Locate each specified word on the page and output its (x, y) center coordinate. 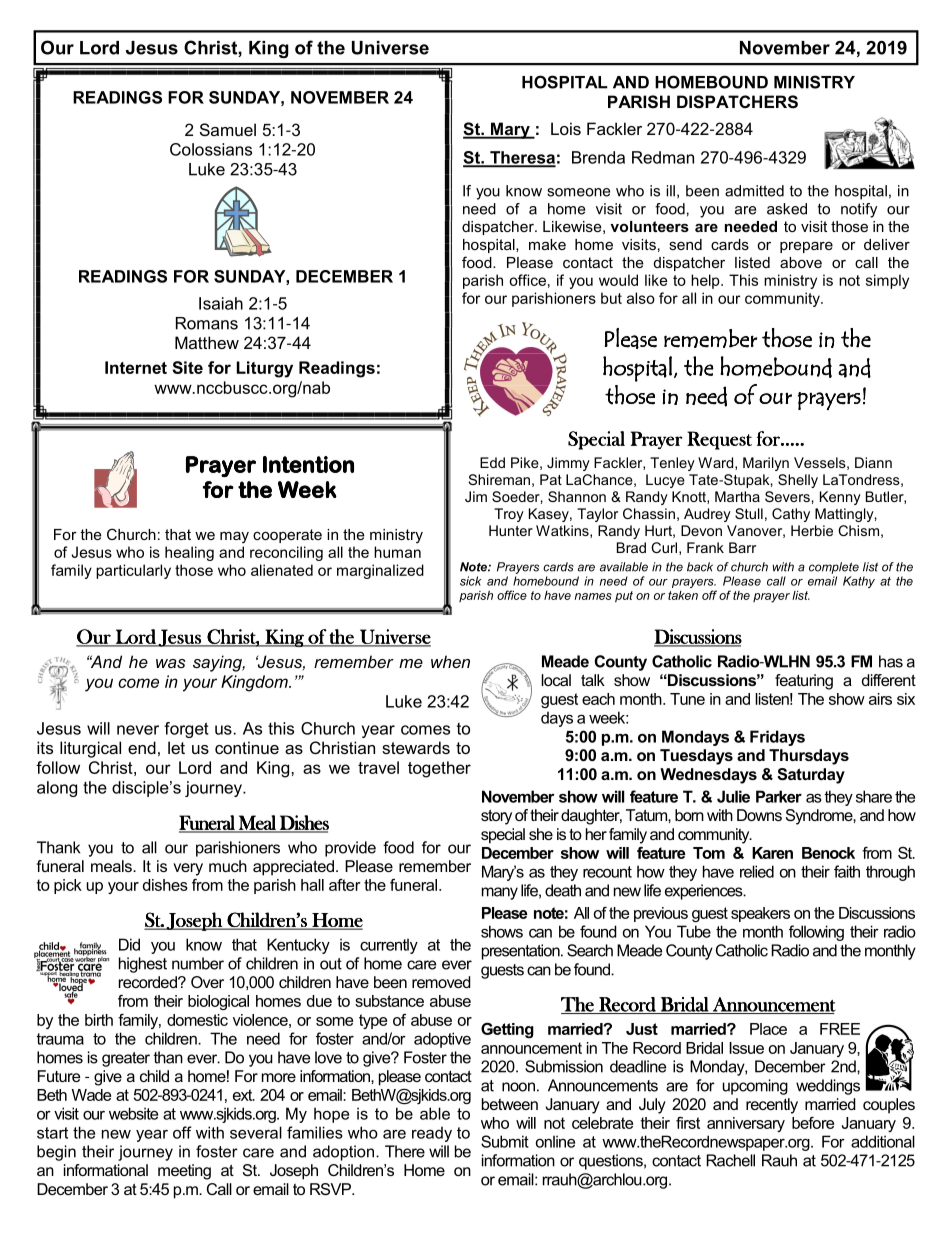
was (171, 663)
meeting (184, 1172)
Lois (566, 128)
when (450, 661)
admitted (754, 191)
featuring (804, 682)
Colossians (211, 149)
